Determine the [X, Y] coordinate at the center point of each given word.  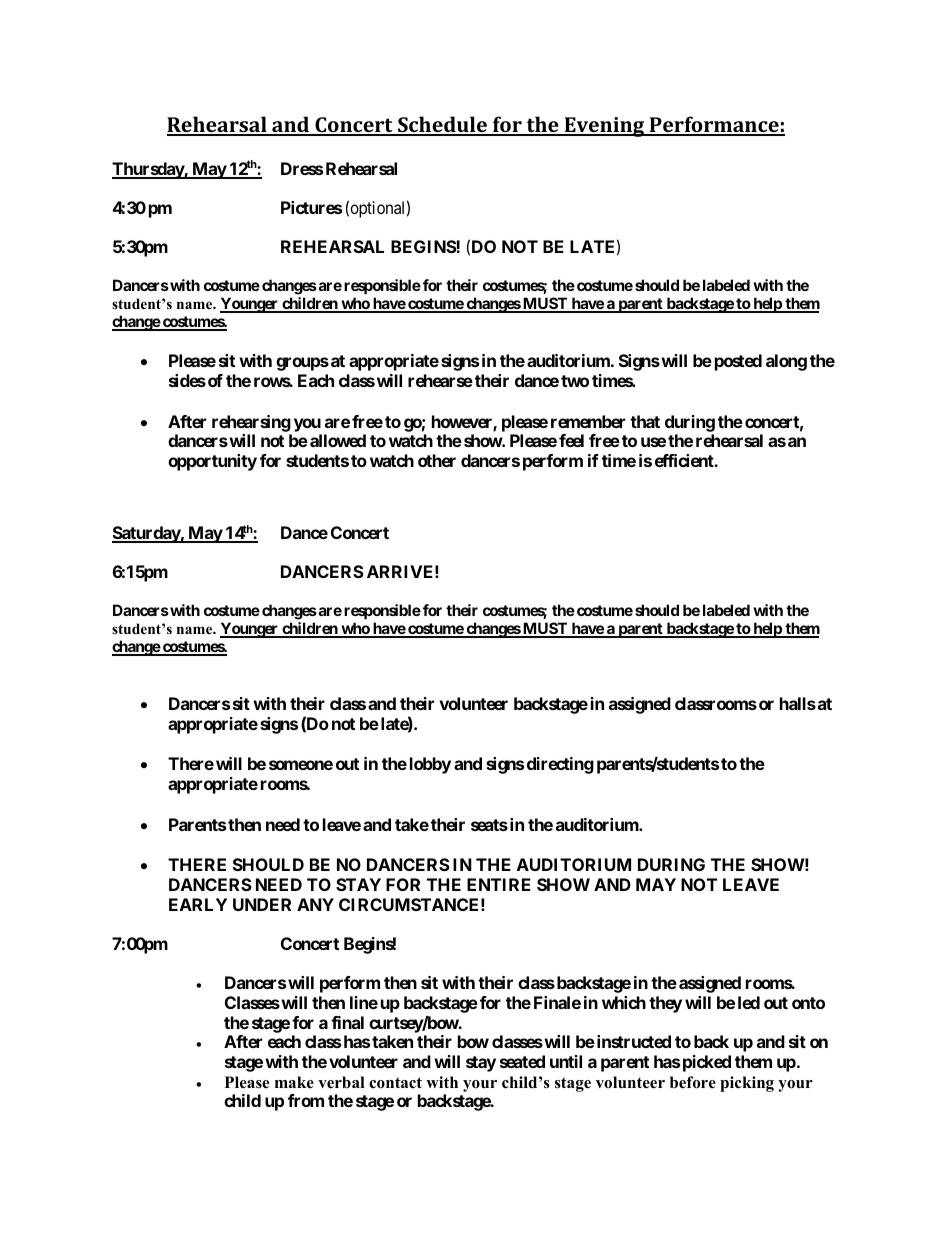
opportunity [212, 462]
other [437, 460]
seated [522, 1061]
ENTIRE [499, 884]
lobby [430, 765]
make [294, 1082]
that [645, 421]
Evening [605, 127]
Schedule [442, 125]
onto [808, 1003]
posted [738, 362]
